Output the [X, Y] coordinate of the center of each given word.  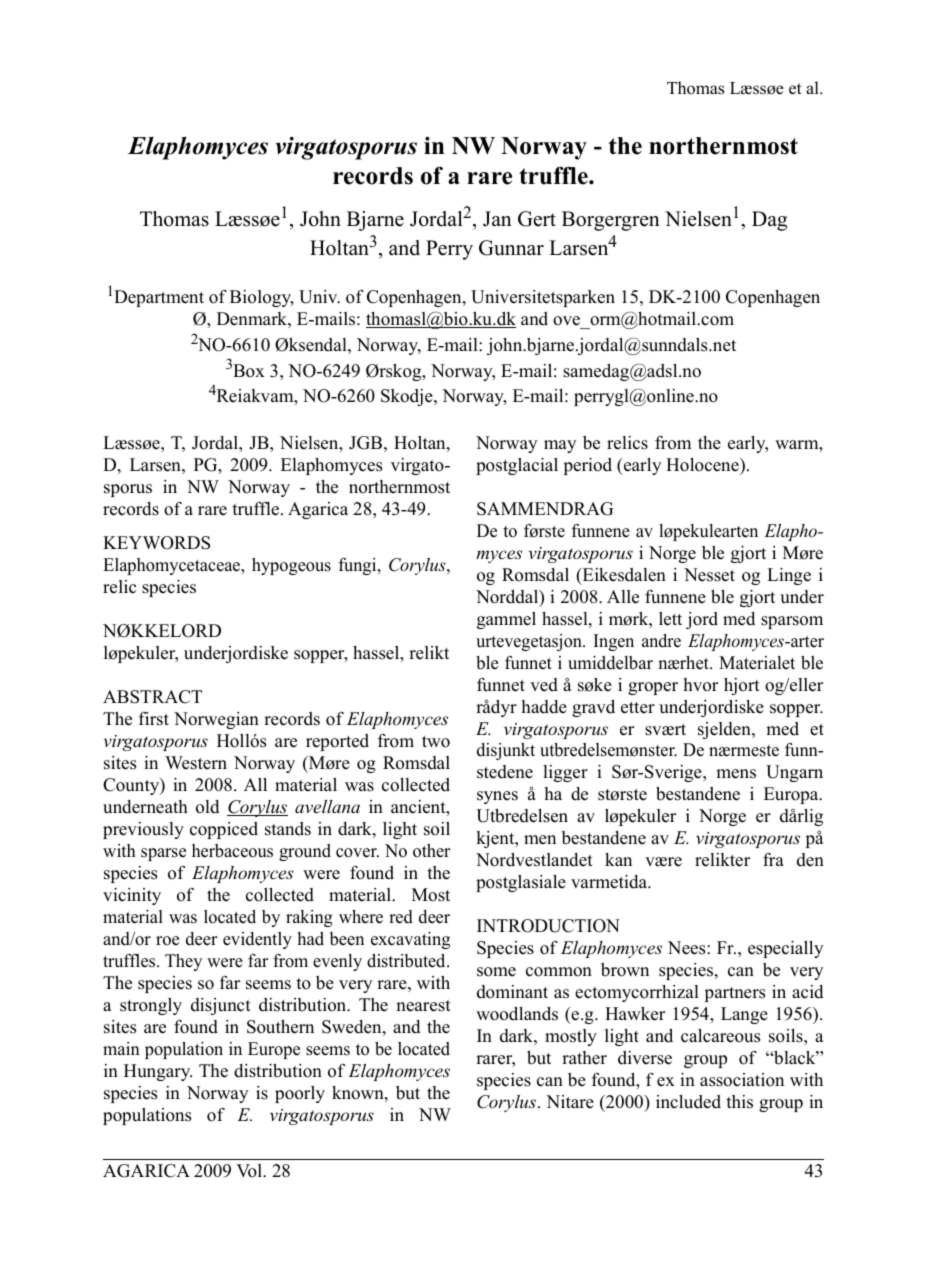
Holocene [703, 465]
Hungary [158, 1072]
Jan [497, 219]
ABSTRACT [152, 697]
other [431, 851]
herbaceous [232, 851]
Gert [537, 219]
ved [544, 685]
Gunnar [511, 248]
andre [661, 641]
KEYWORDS [156, 543]
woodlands [517, 1014]
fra [773, 859]
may [560, 446]
